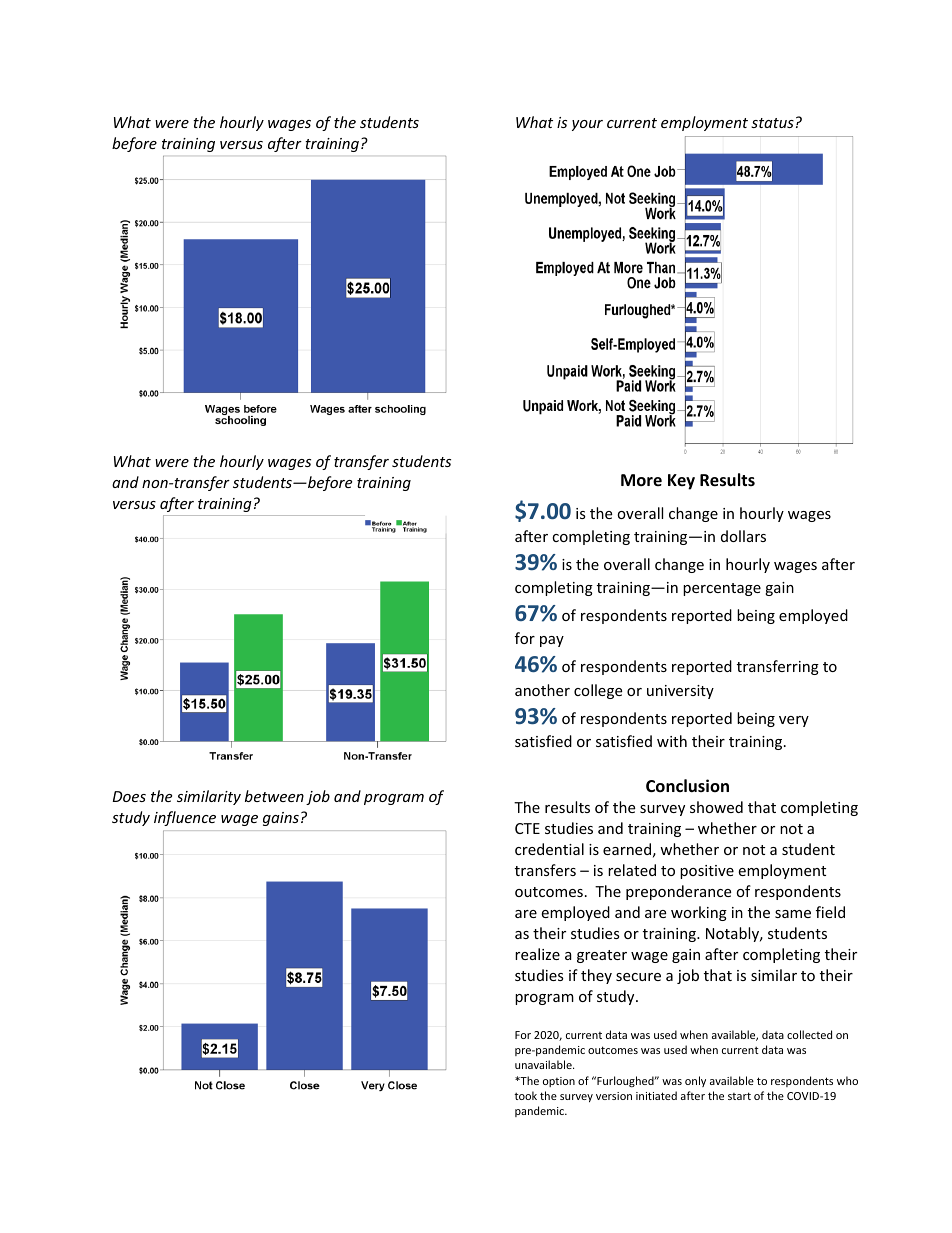  I want to click on option, so click(559, 1082).
